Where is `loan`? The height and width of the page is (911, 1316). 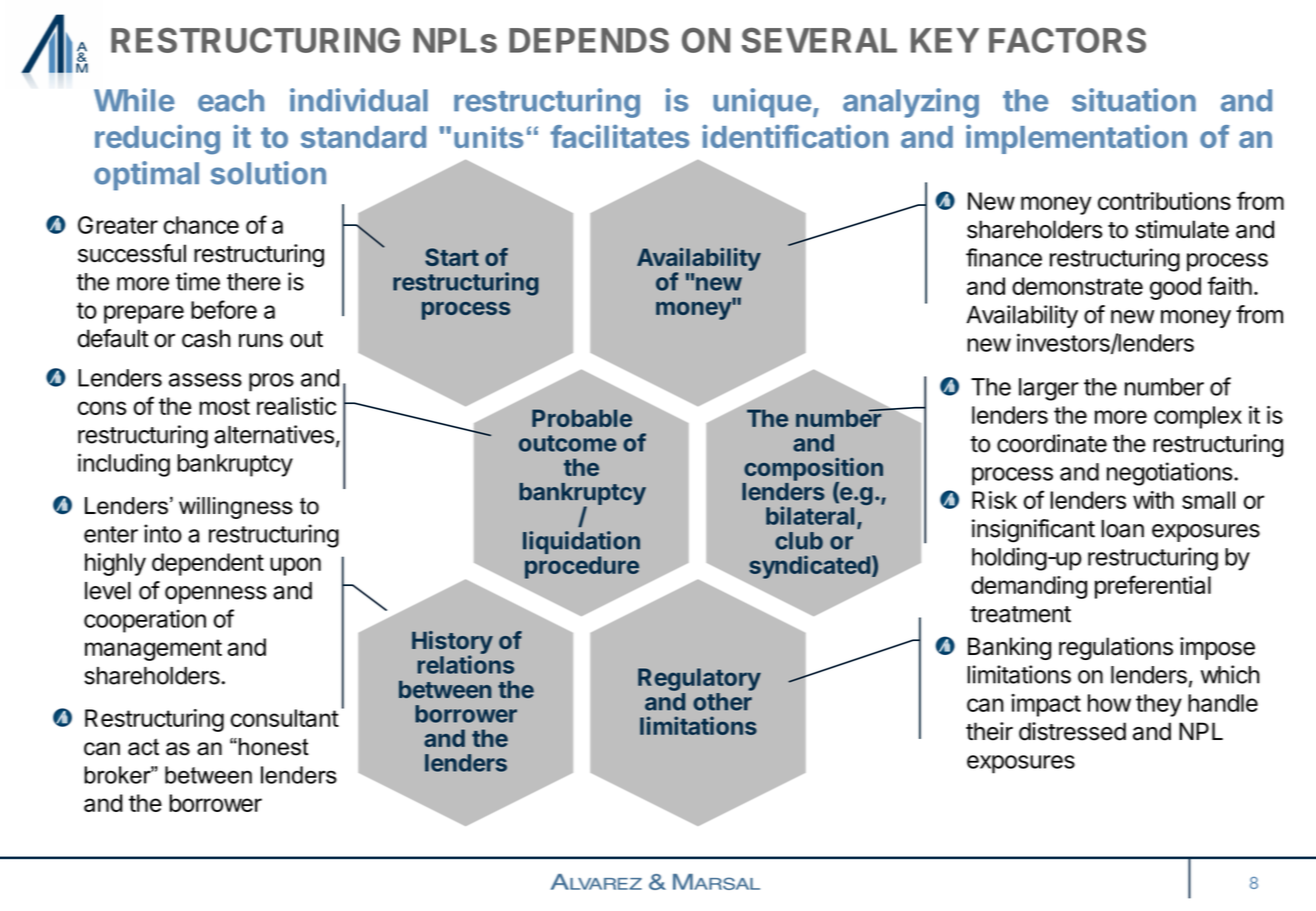 loan is located at coordinates (1122, 529).
